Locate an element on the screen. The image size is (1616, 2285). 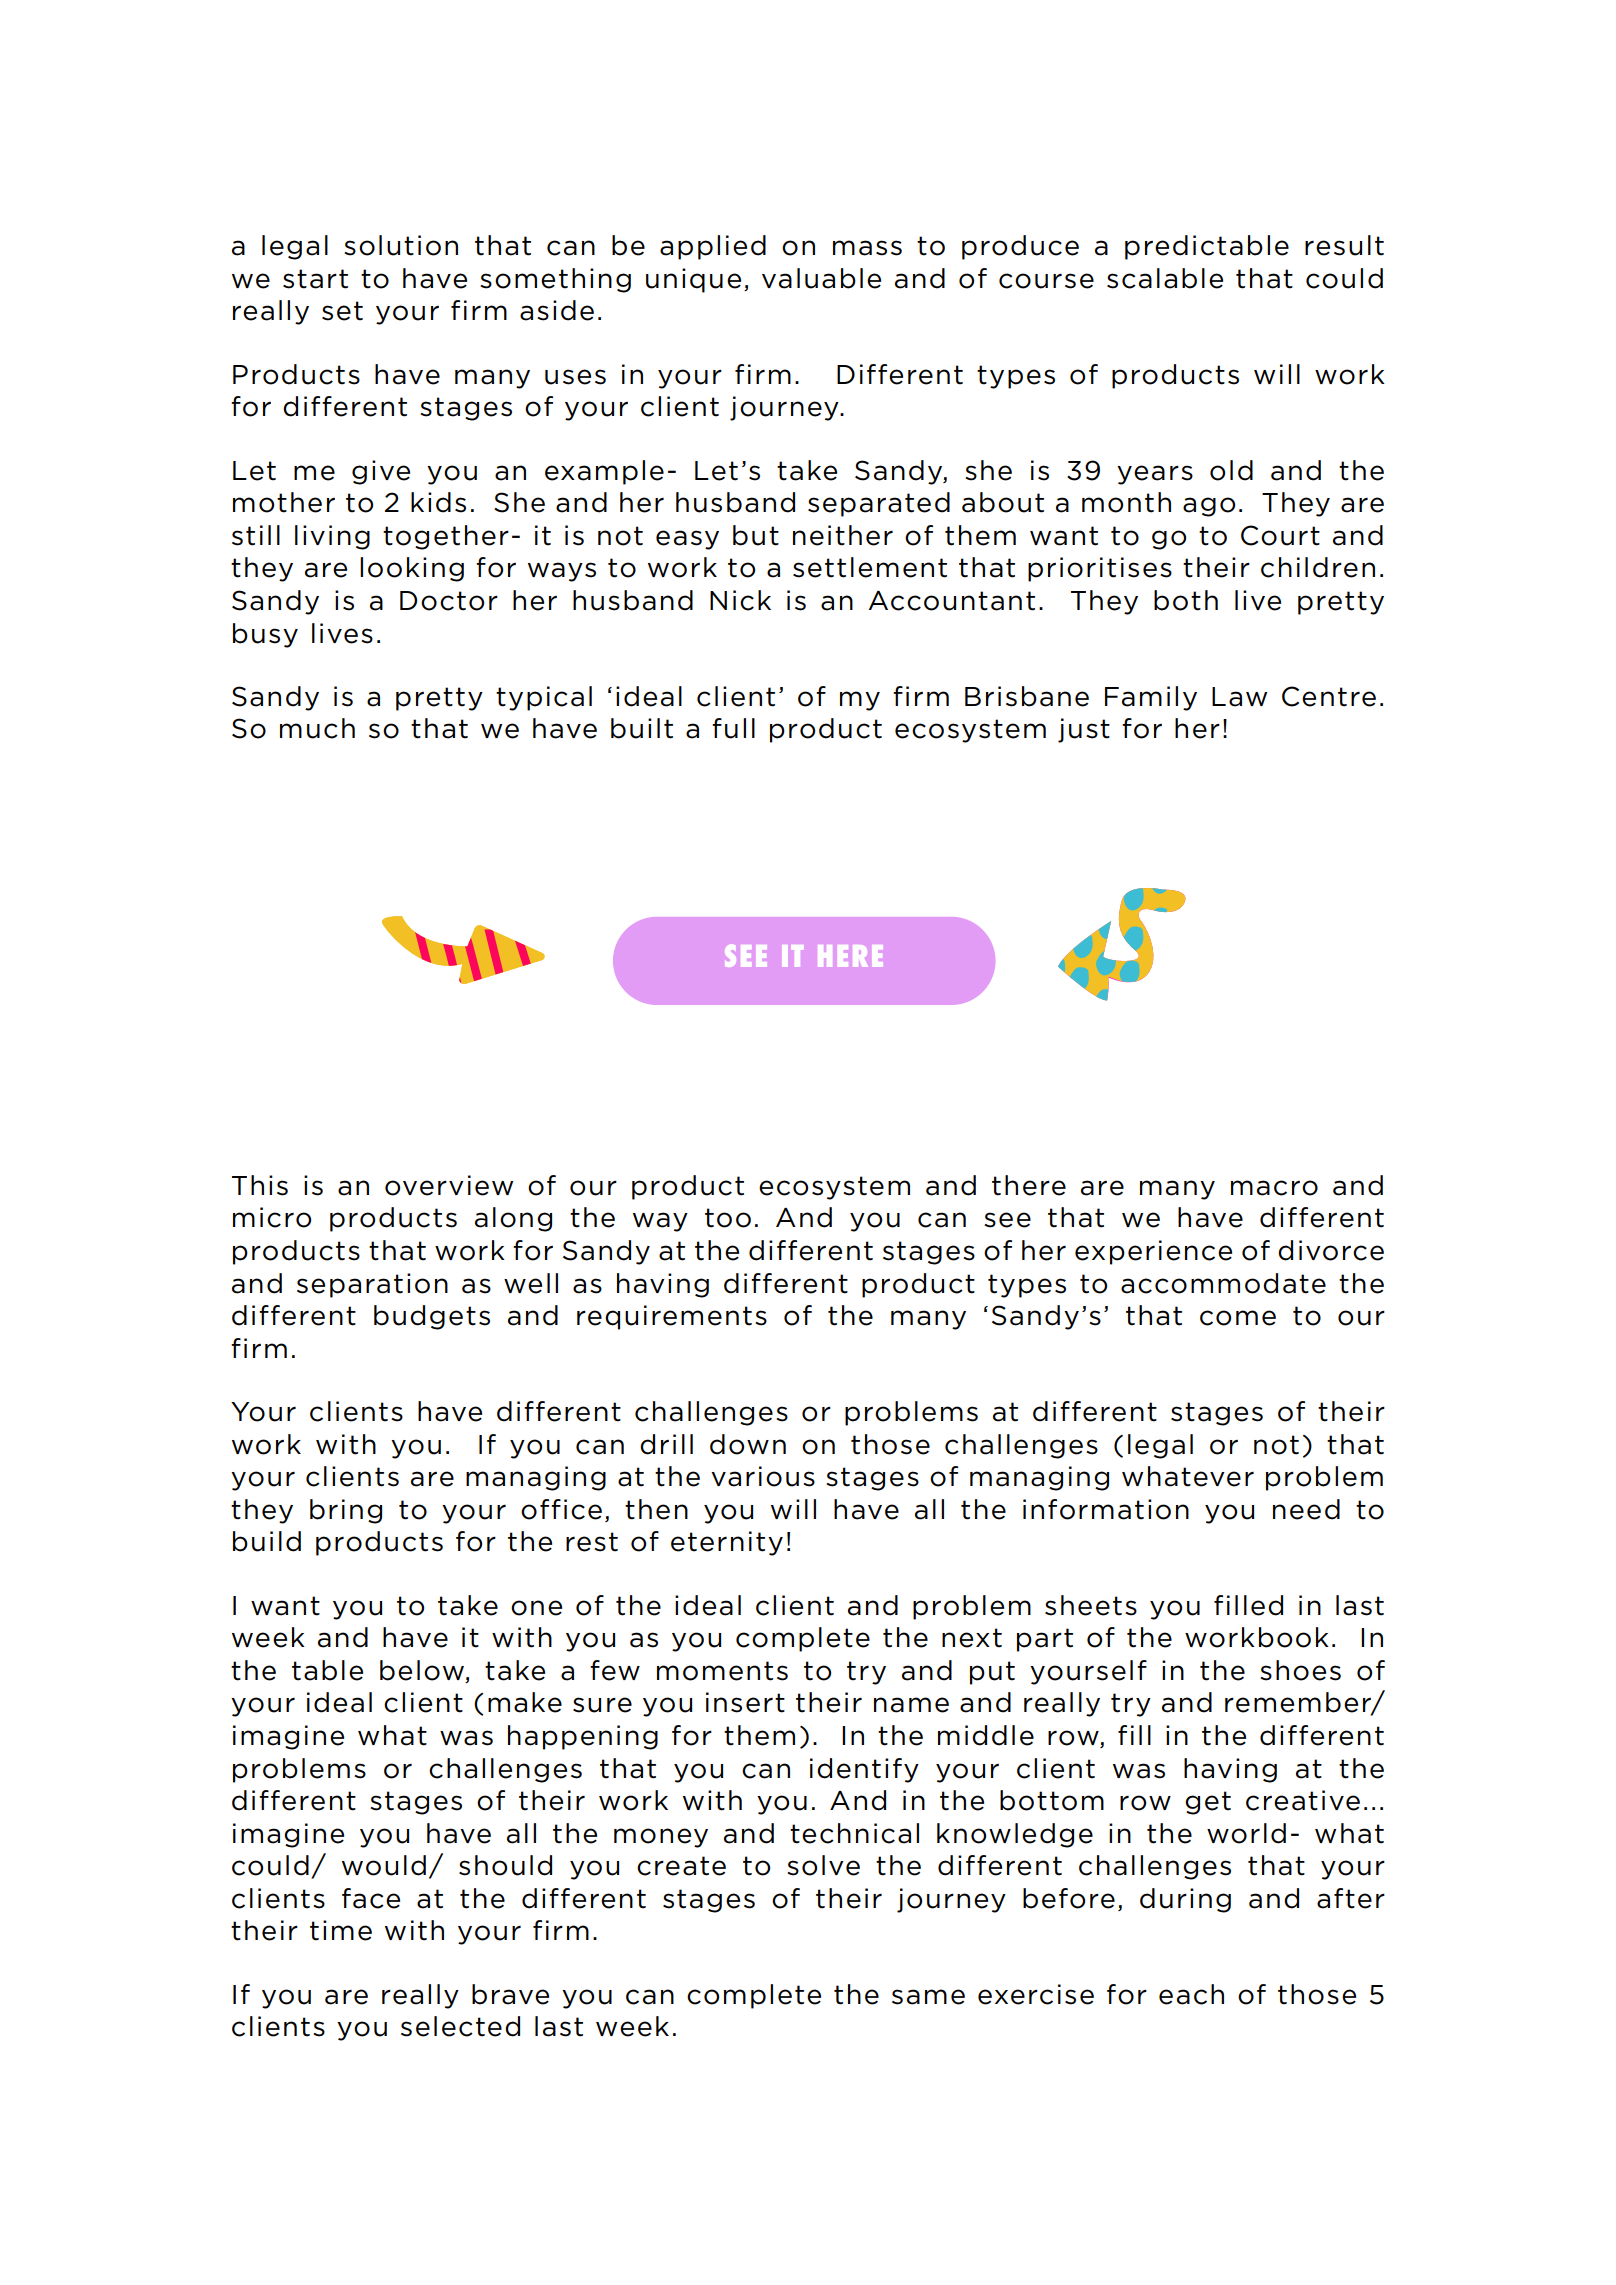
both is located at coordinates (1186, 600).
